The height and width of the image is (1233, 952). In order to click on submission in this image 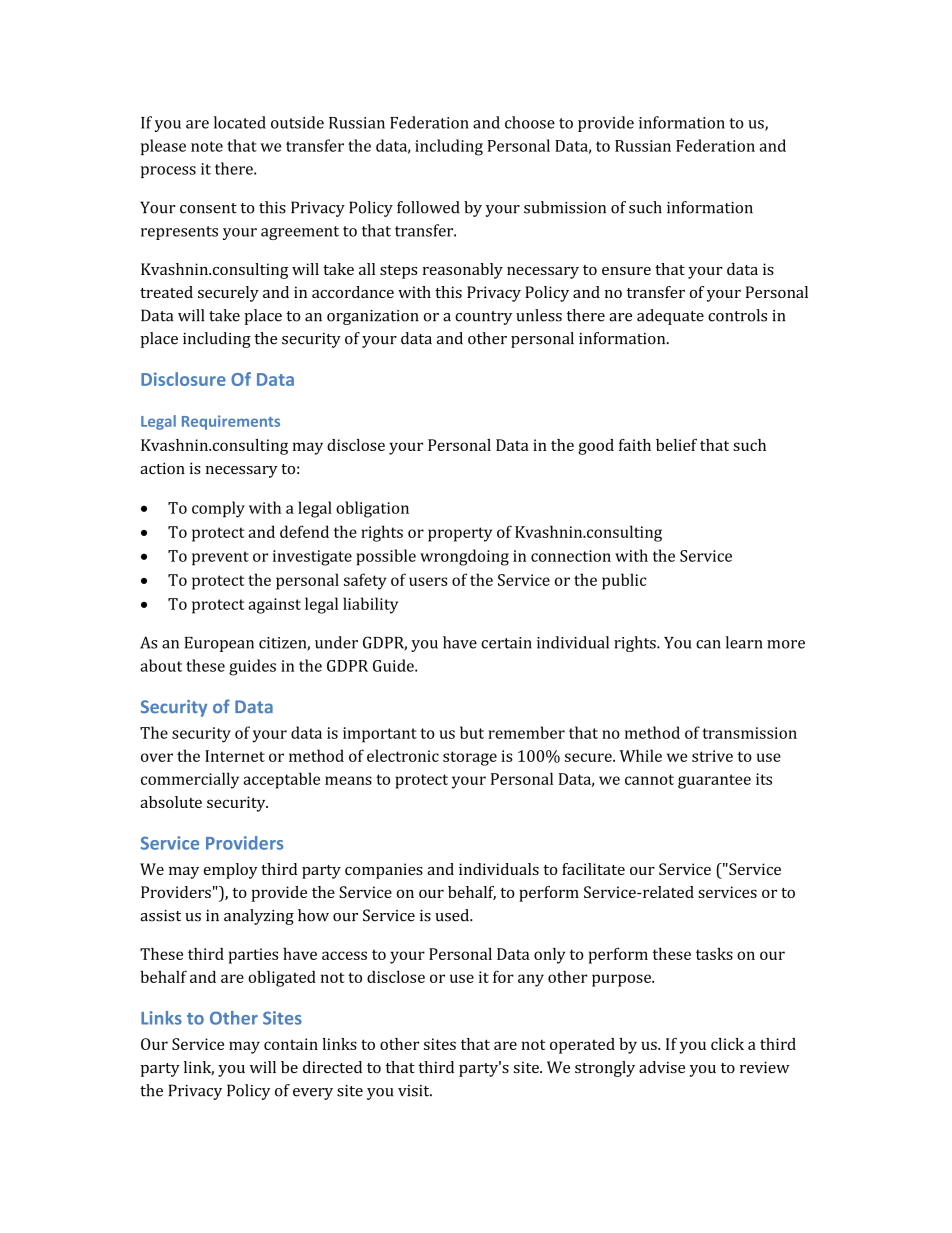, I will do `click(565, 207)`.
